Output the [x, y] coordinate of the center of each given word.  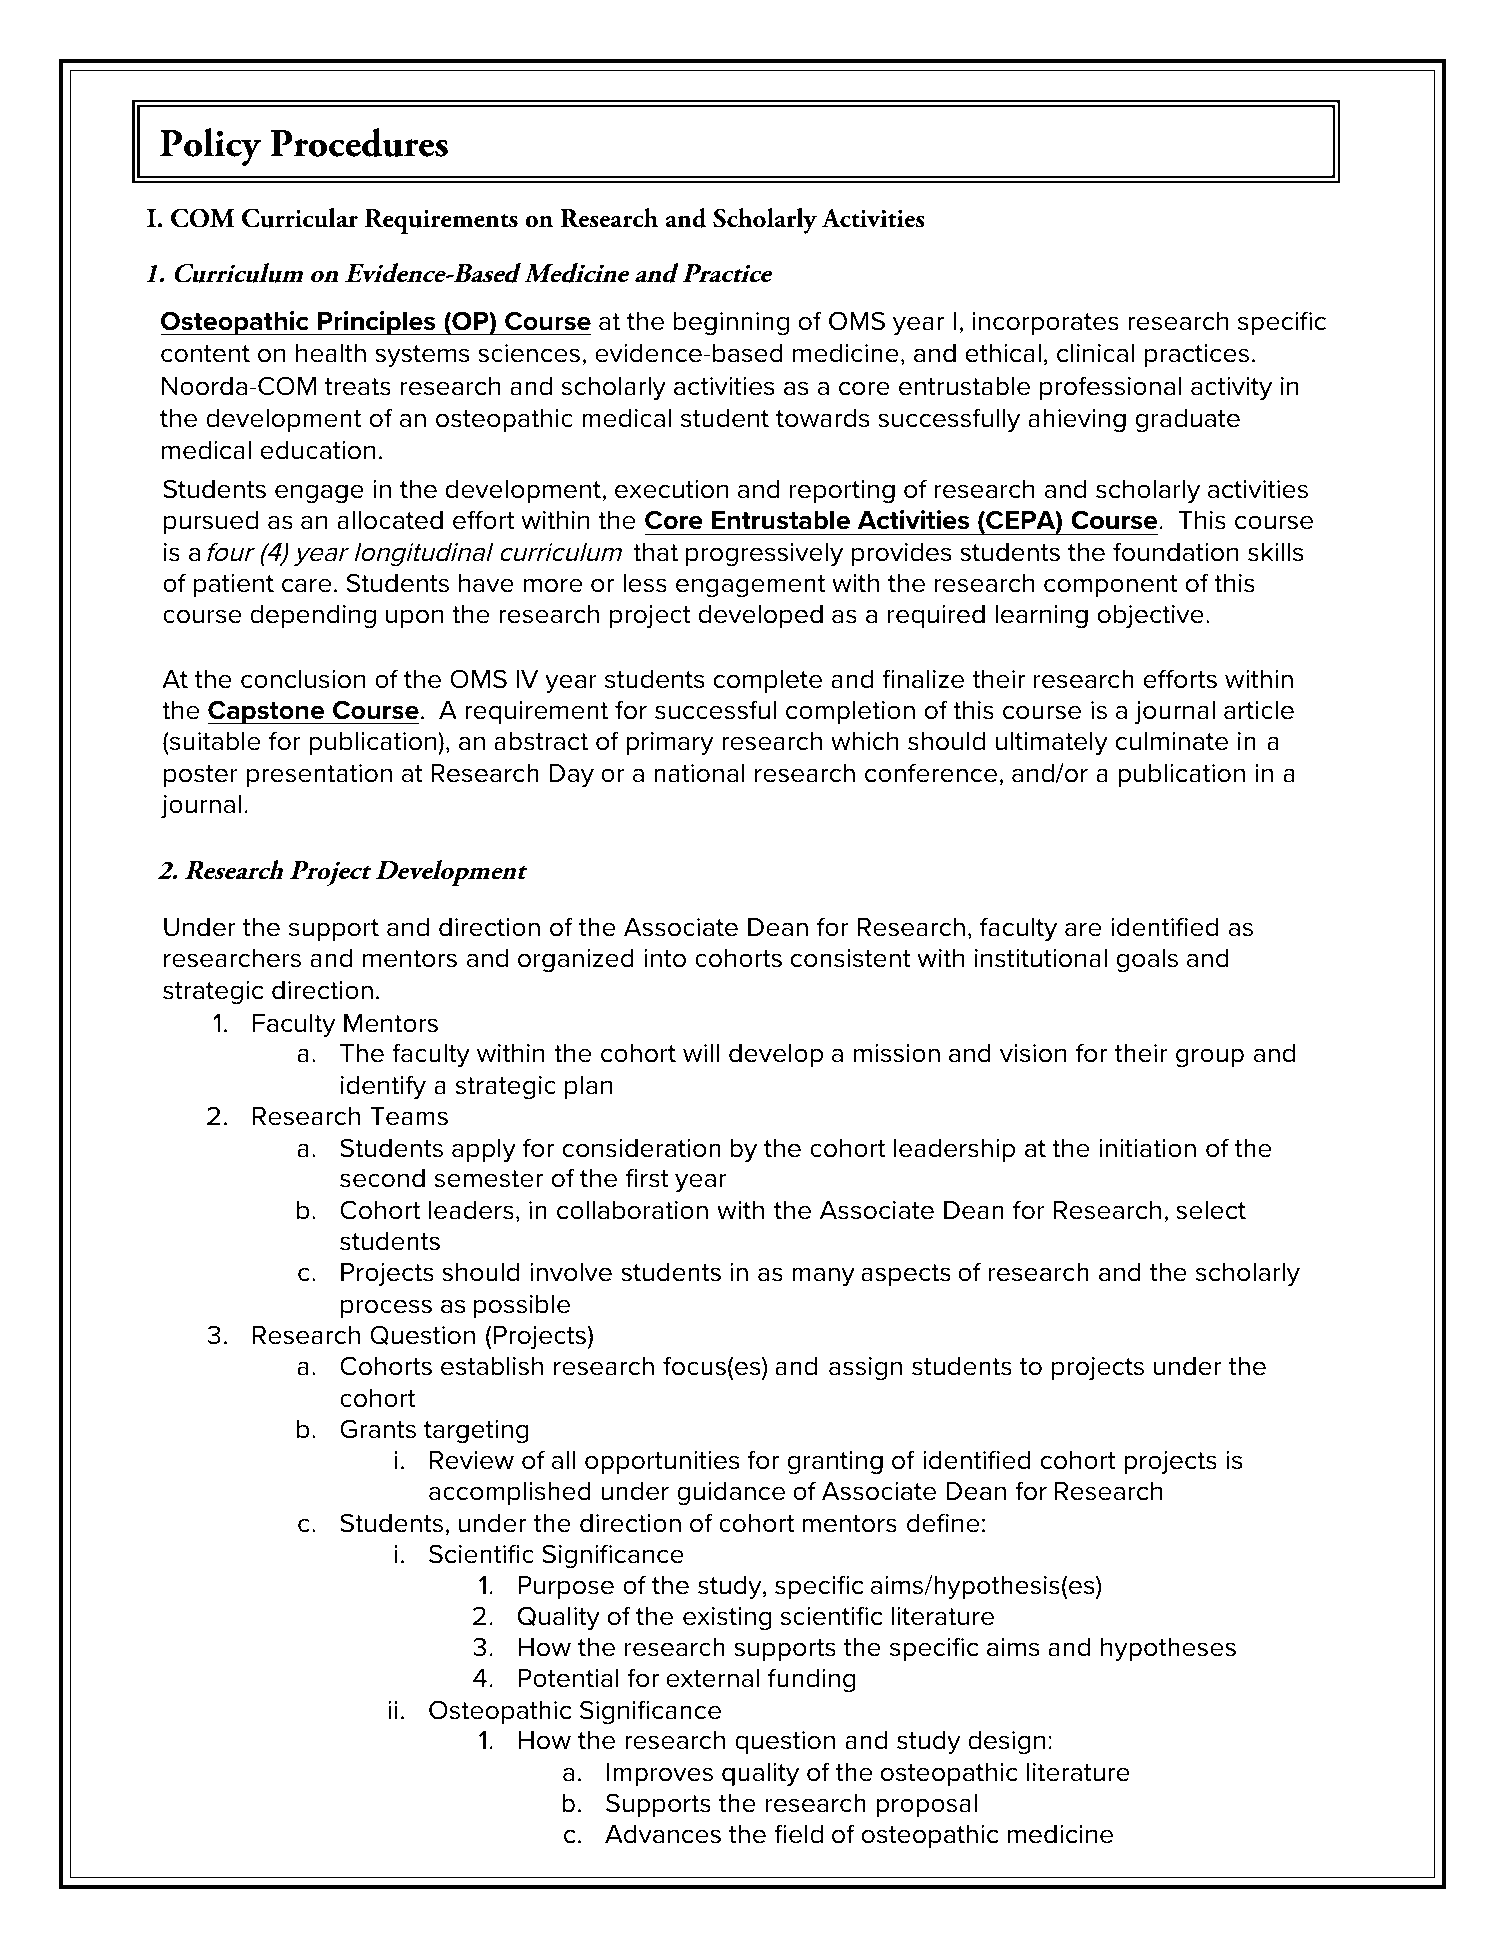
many [823, 1277]
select [1211, 1210]
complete [768, 681]
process [386, 1308]
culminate [1172, 741]
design [1006, 1743]
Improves [660, 1774]
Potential [568, 1678]
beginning [731, 324]
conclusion [303, 679]
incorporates [1045, 323]
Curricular [300, 217]
